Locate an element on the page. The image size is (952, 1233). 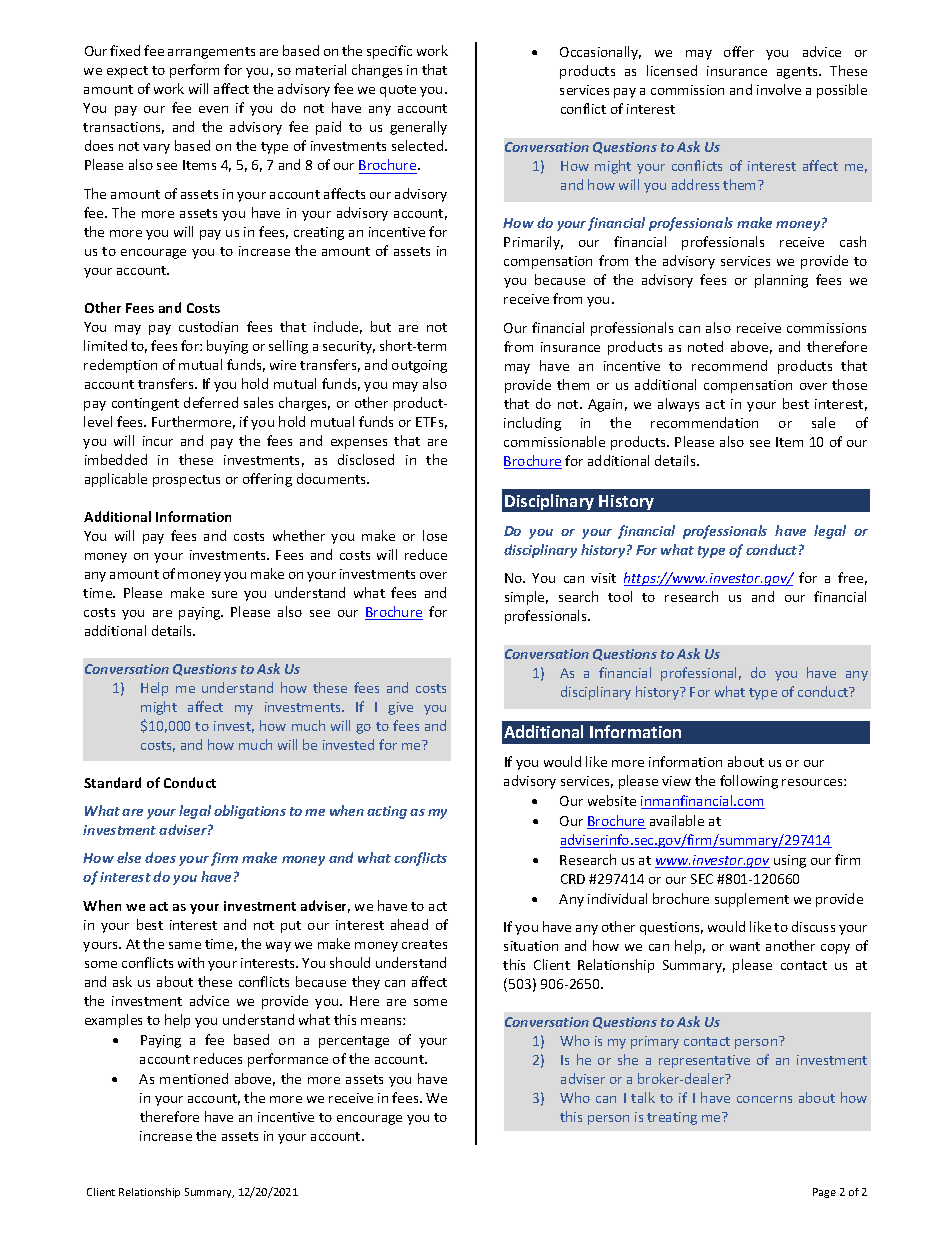
visit is located at coordinates (603, 578).
